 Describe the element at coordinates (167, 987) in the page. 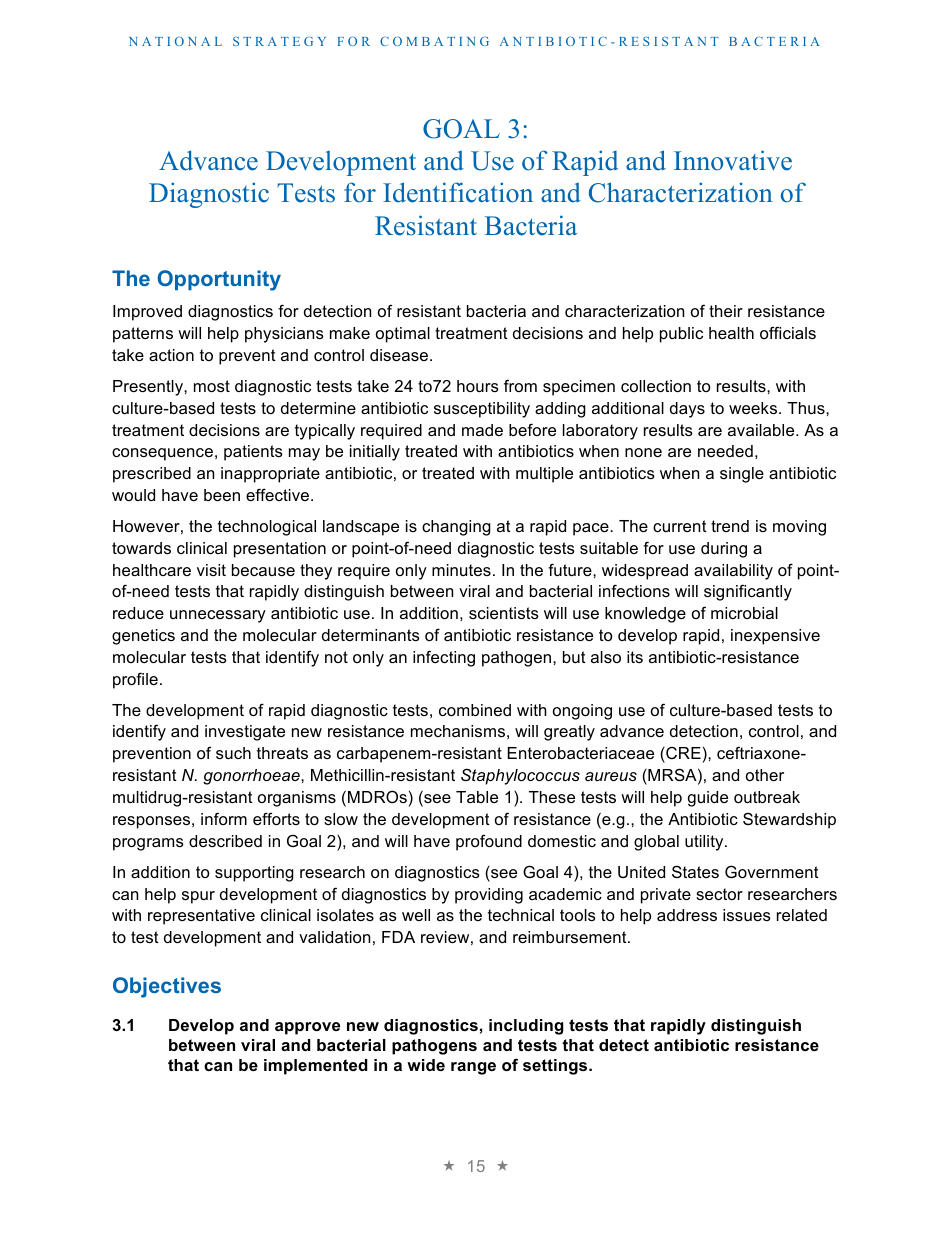

I see `Objectives` at that location.
